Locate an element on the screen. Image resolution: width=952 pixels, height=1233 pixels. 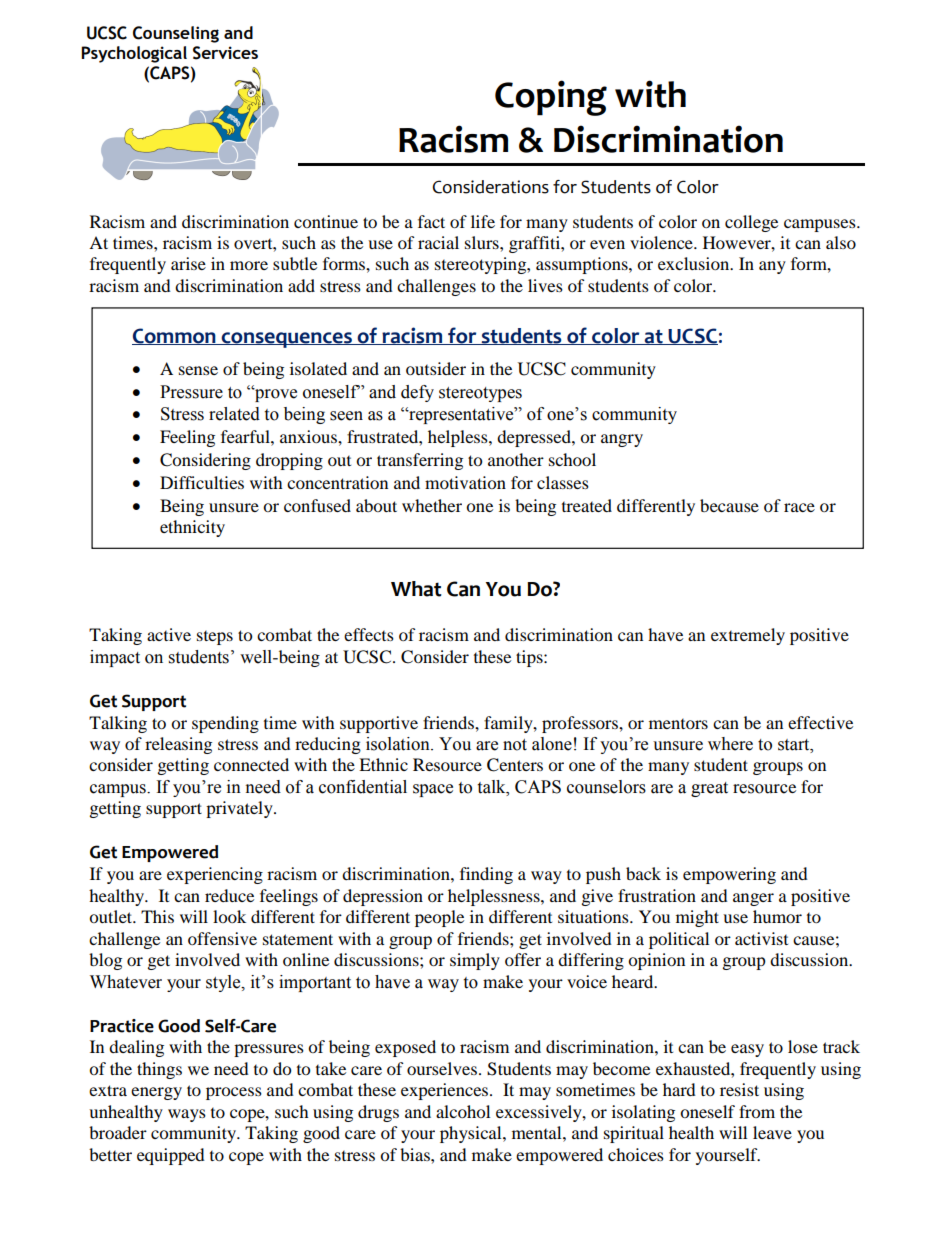
Services is located at coordinates (225, 53).
